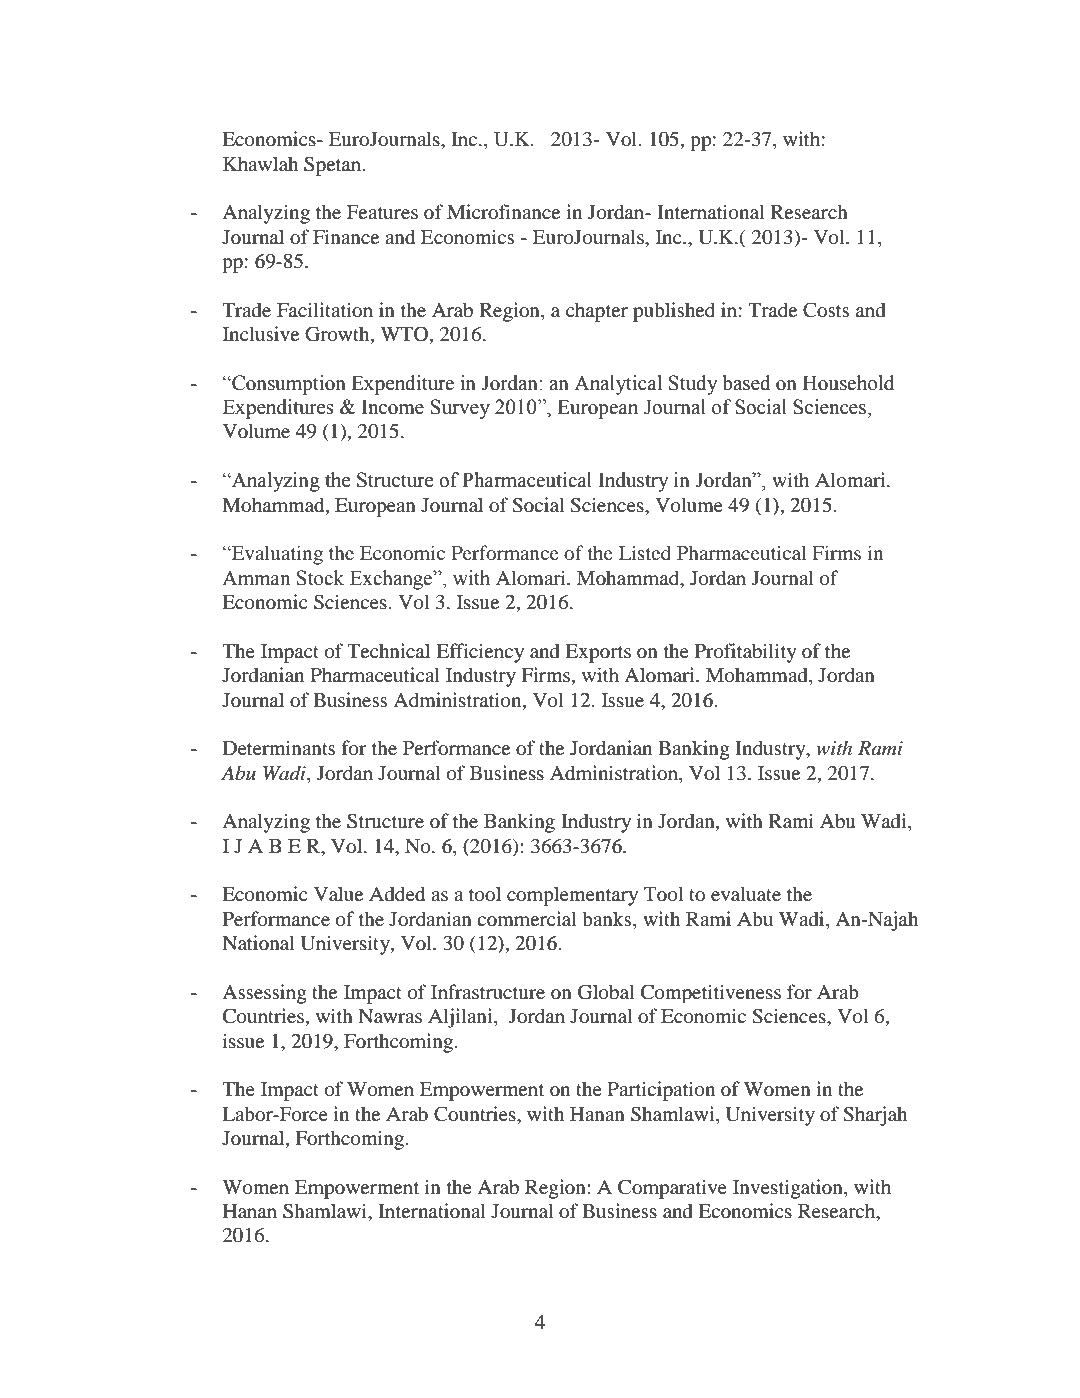 The height and width of the screenshot is (1398, 1080). I want to click on Investigation, so click(789, 1189).
